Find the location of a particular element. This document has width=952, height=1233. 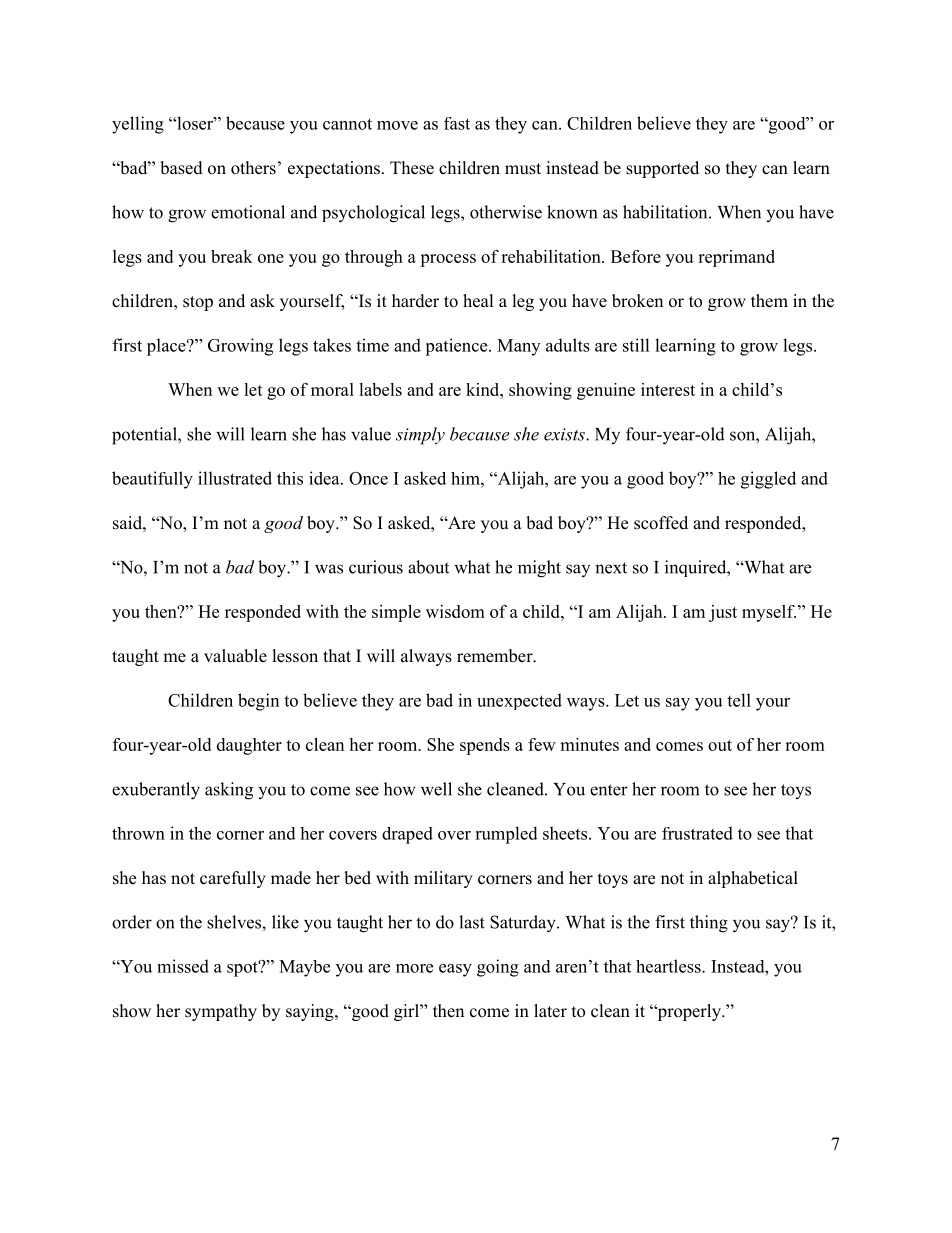

easy is located at coordinates (455, 970).
